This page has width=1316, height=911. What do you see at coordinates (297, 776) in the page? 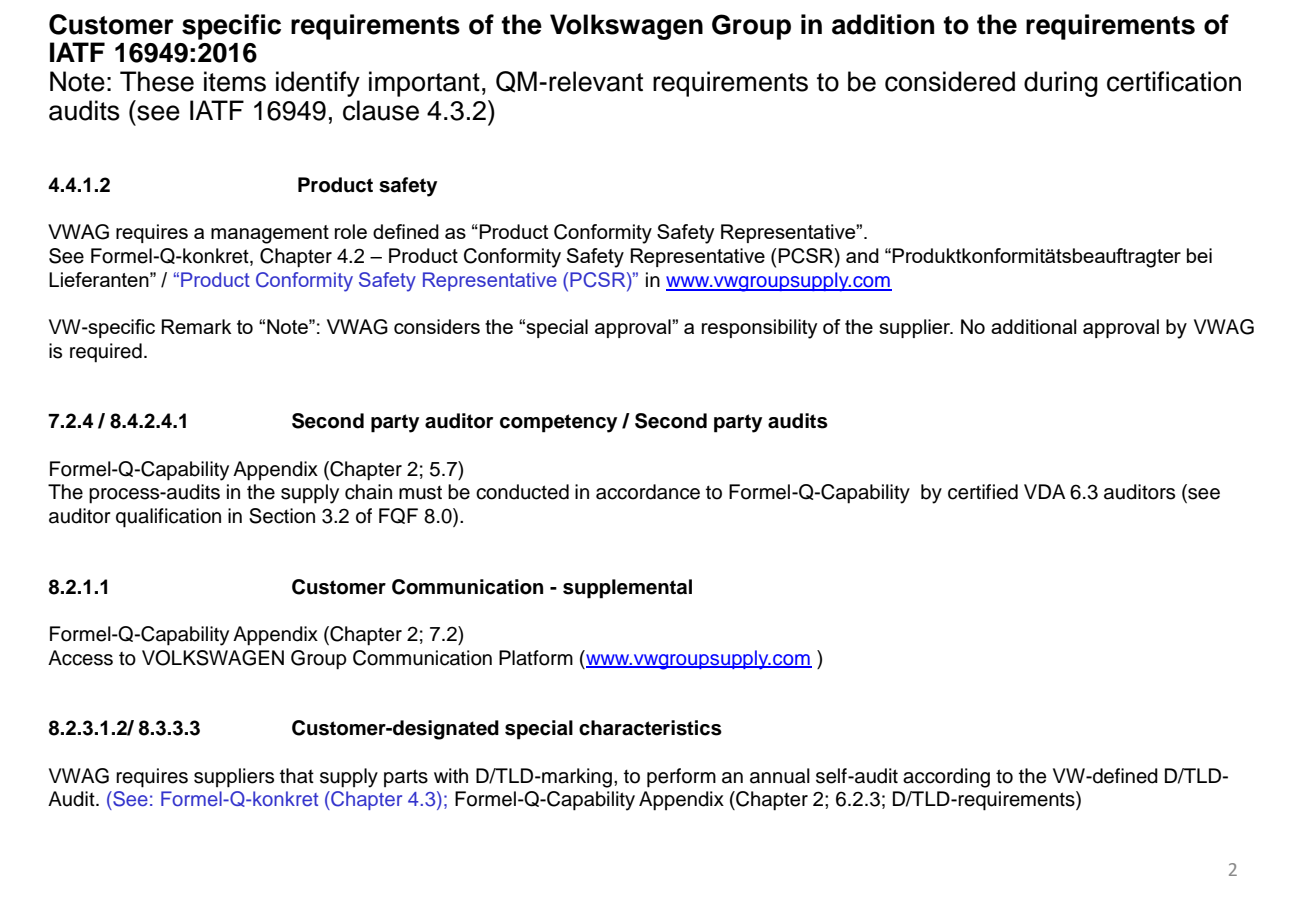
I see `that` at bounding box center [297, 776].
